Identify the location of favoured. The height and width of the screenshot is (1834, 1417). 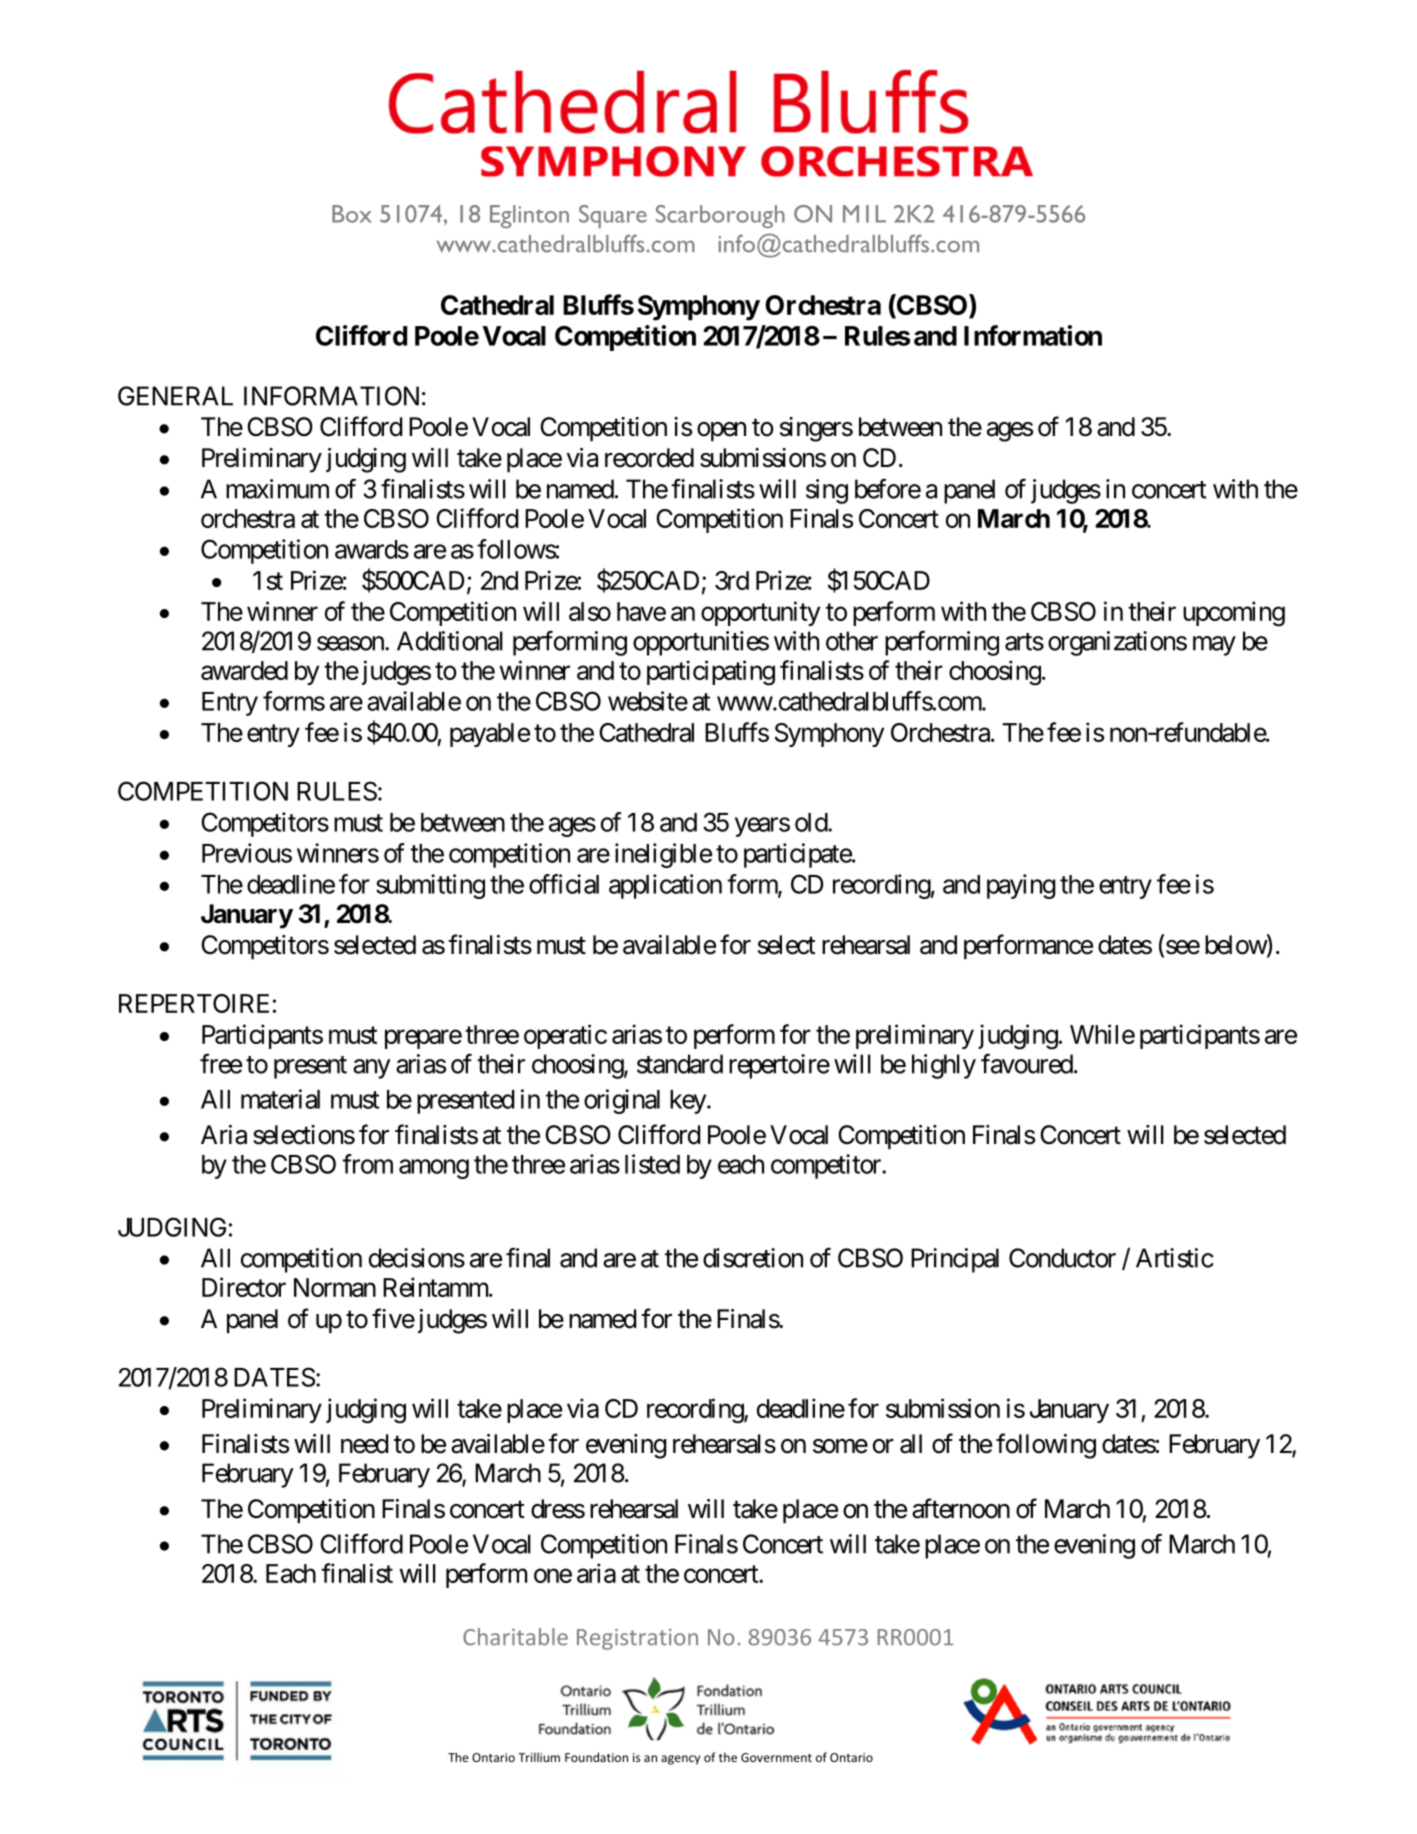
(1027, 1064).
